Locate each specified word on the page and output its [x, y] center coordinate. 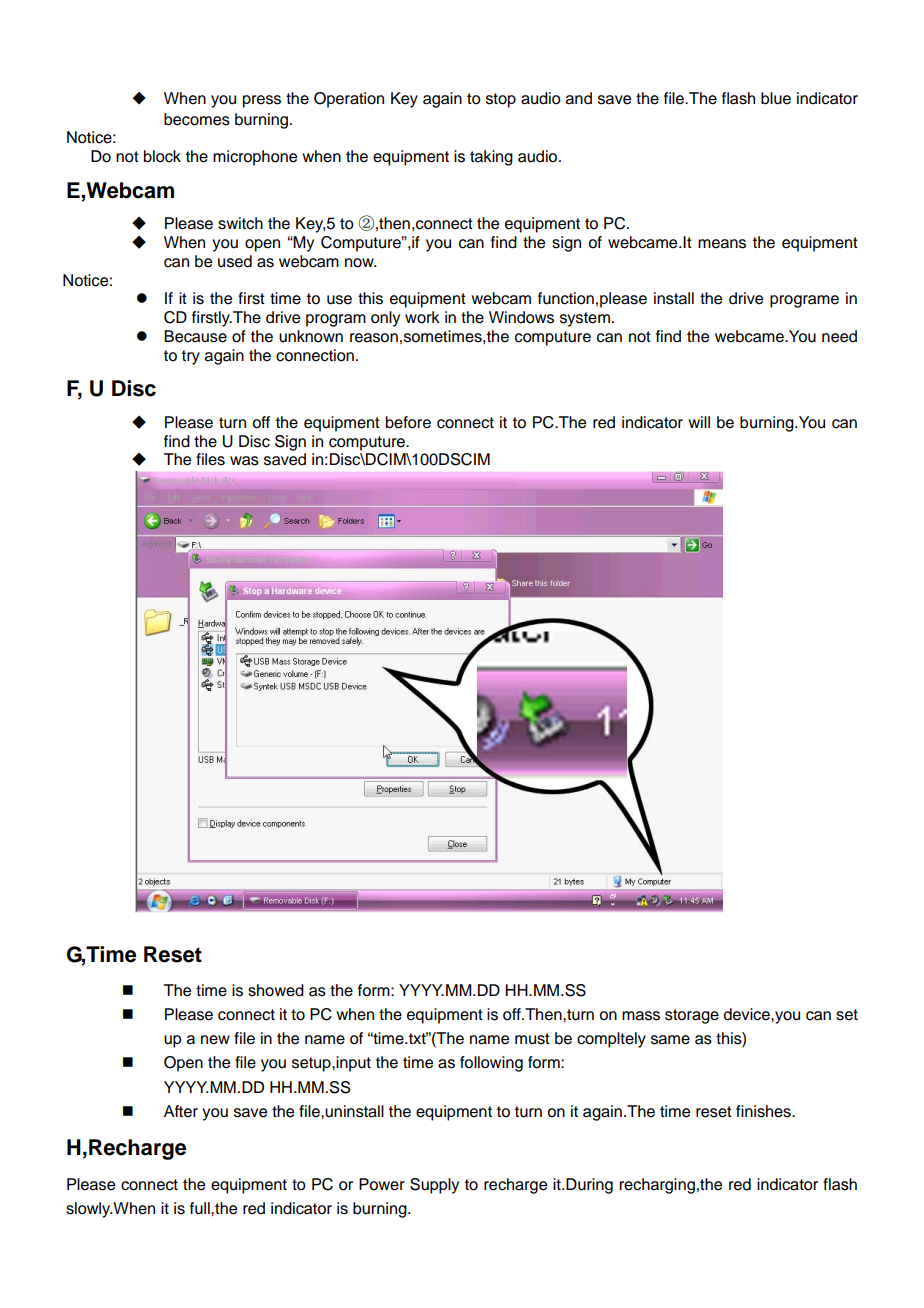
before [408, 422]
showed [276, 990]
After [181, 1111]
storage [692, 1016]
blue [776, 98]
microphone [255, 158]
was [244, 461]
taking [491, 158]
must [532, 1039]
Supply [434, 1186]
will [699, 422]
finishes [764, 1111]
